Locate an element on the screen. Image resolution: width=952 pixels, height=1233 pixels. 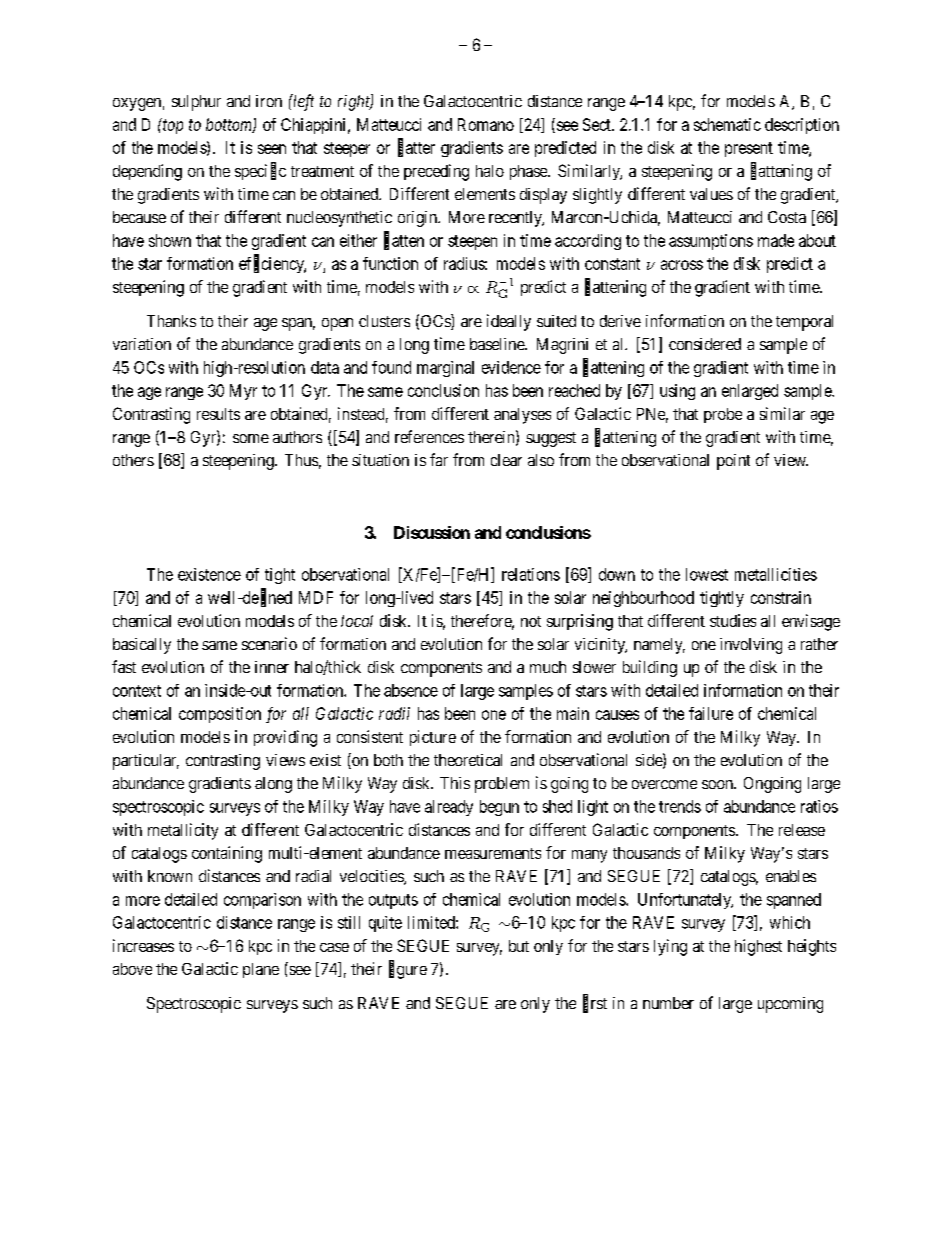
composition is located at coordinates (220, 715).
